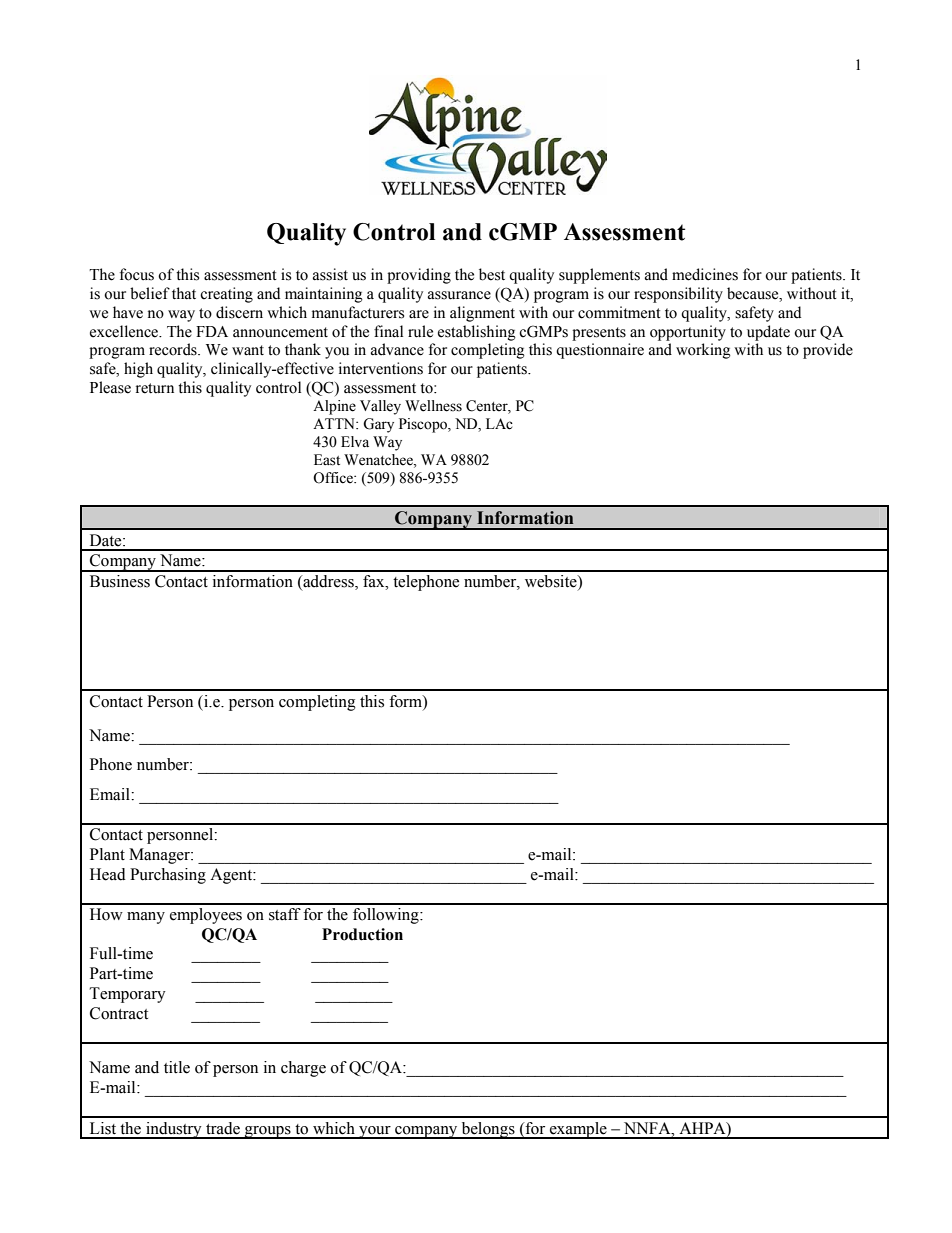 Image resolution: width=952 pixels, height=1233 pixels. Describe the element at coordinates (705, 274) in the screenshot. I see `medicines` at that location.
